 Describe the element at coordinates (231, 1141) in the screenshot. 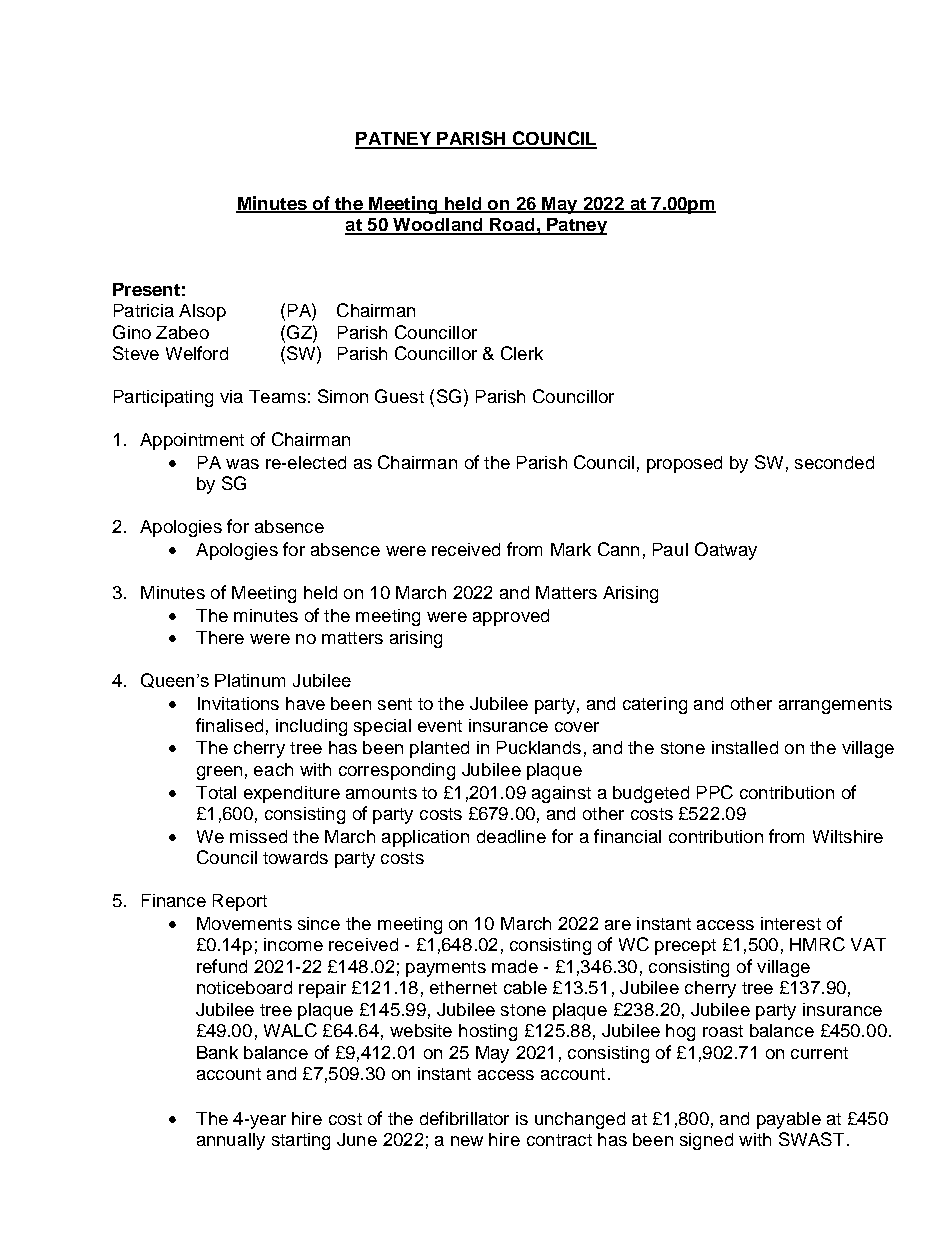

I see `annually` at that location.
